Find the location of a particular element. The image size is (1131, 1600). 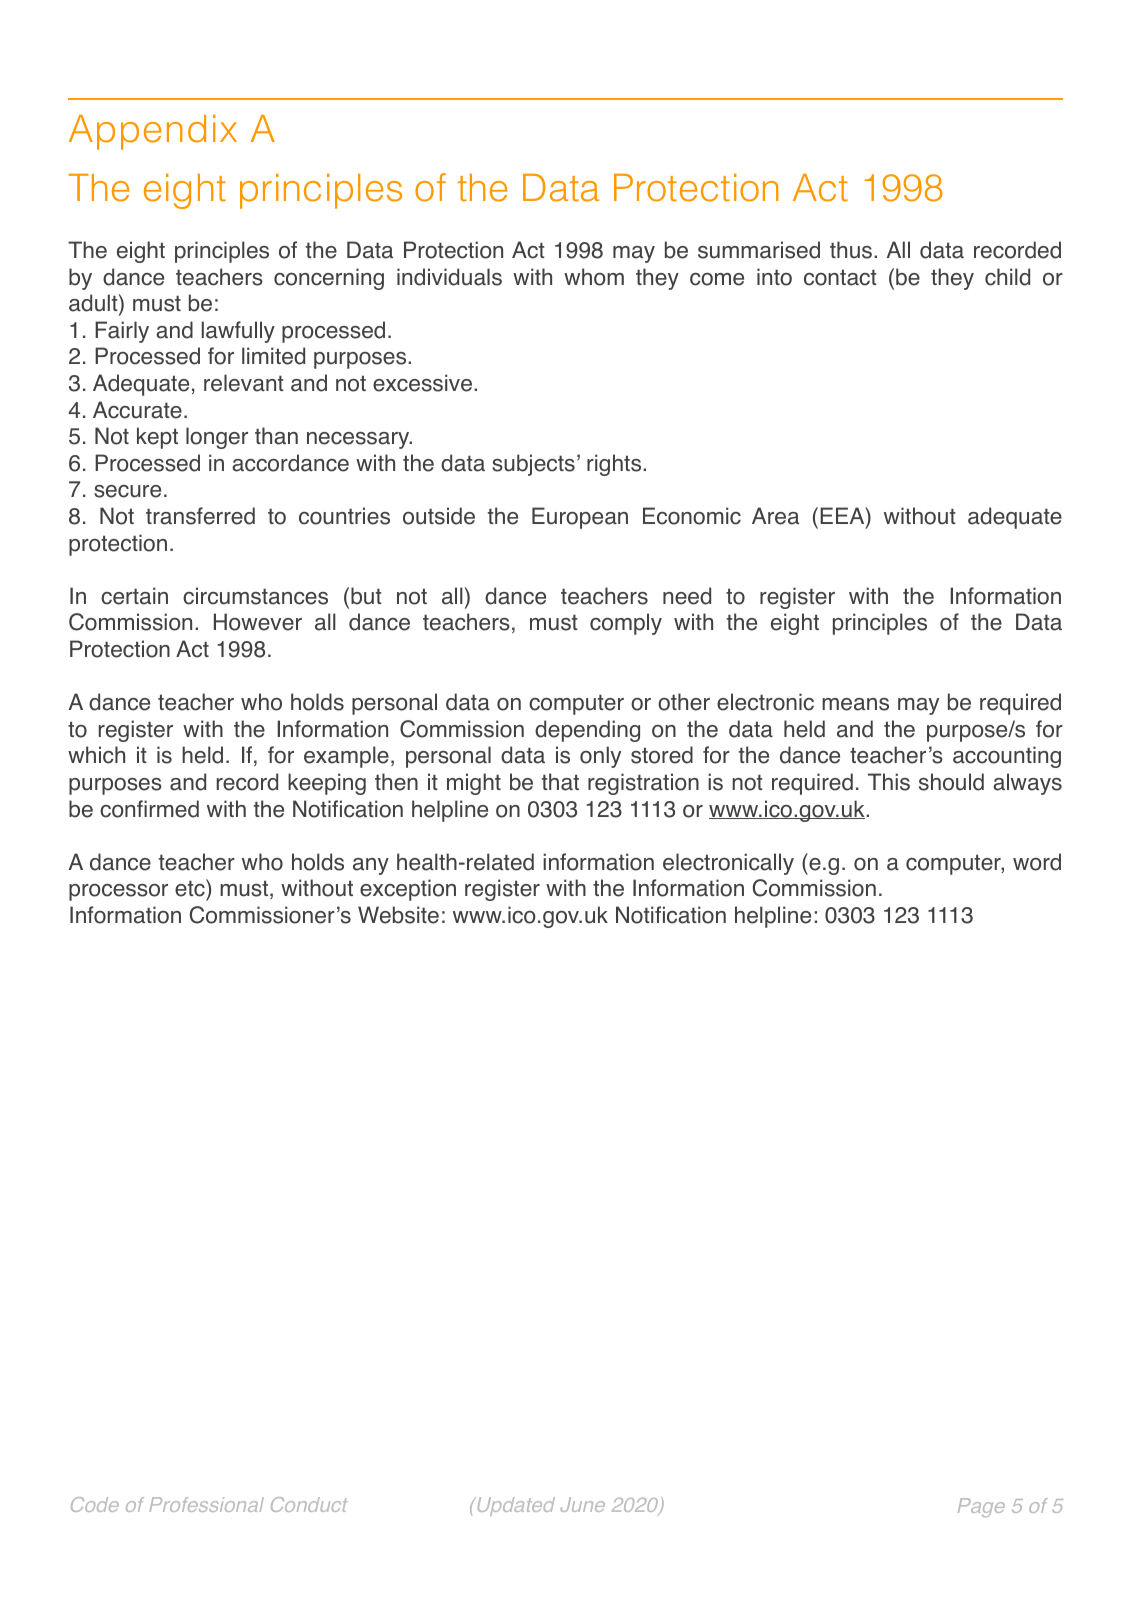

Professional is located at coordinates (206, 1504).
